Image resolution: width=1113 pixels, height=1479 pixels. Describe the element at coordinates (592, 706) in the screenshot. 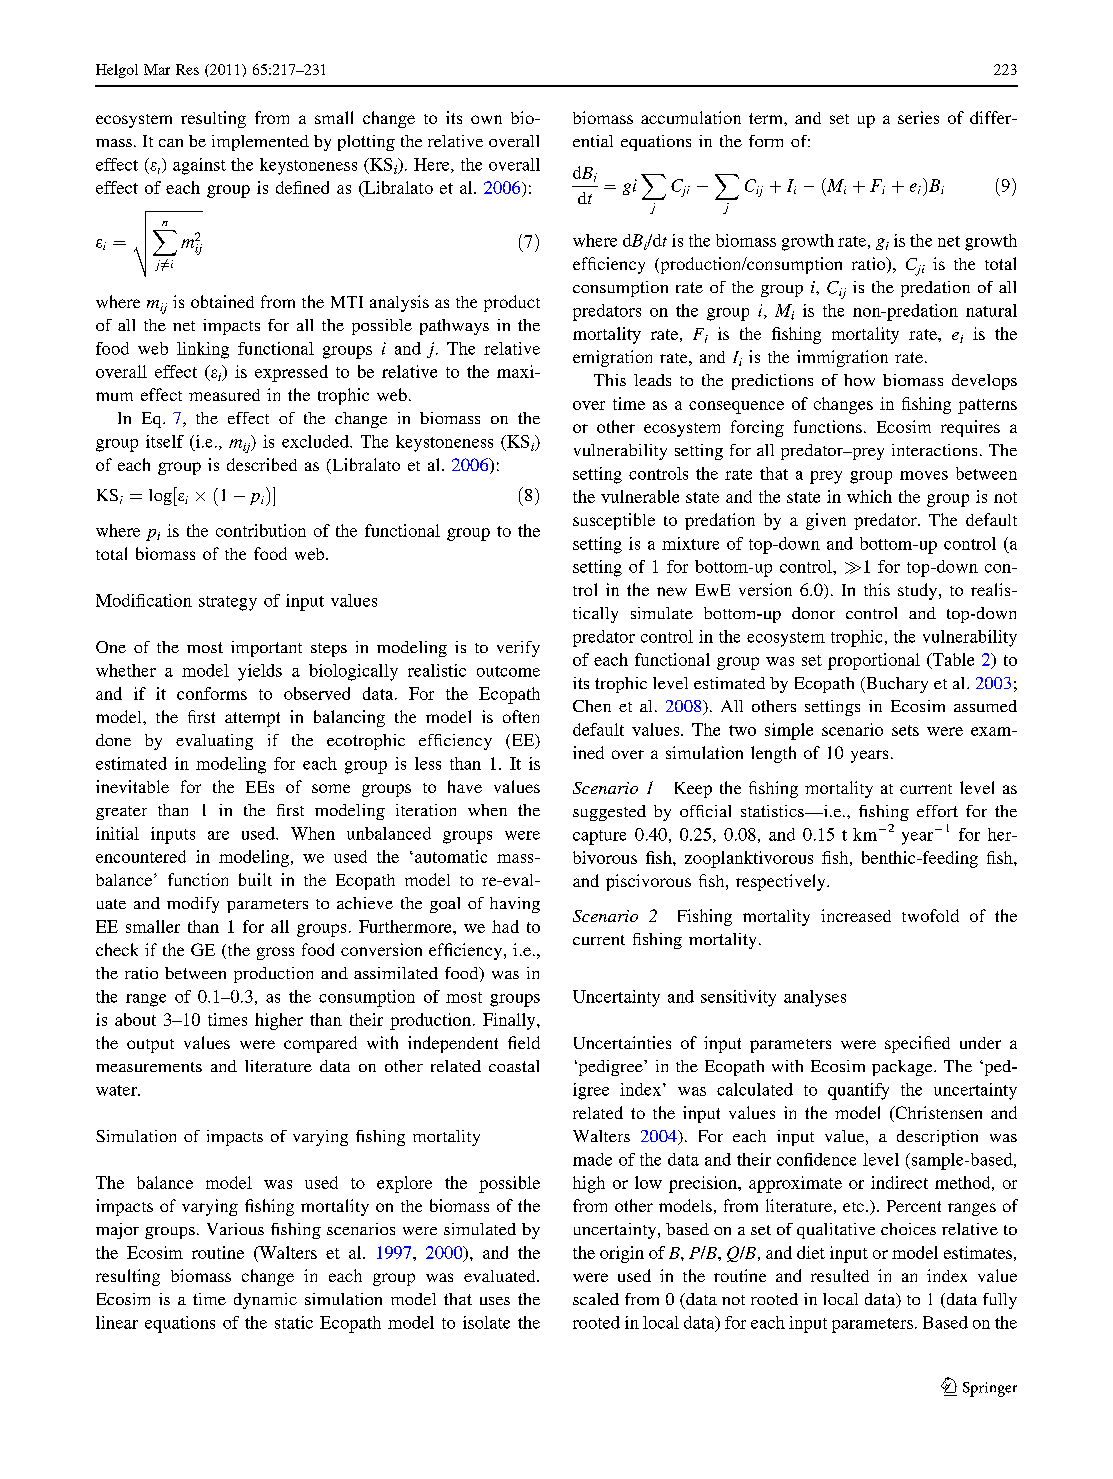

I see `Chen` at that location.
